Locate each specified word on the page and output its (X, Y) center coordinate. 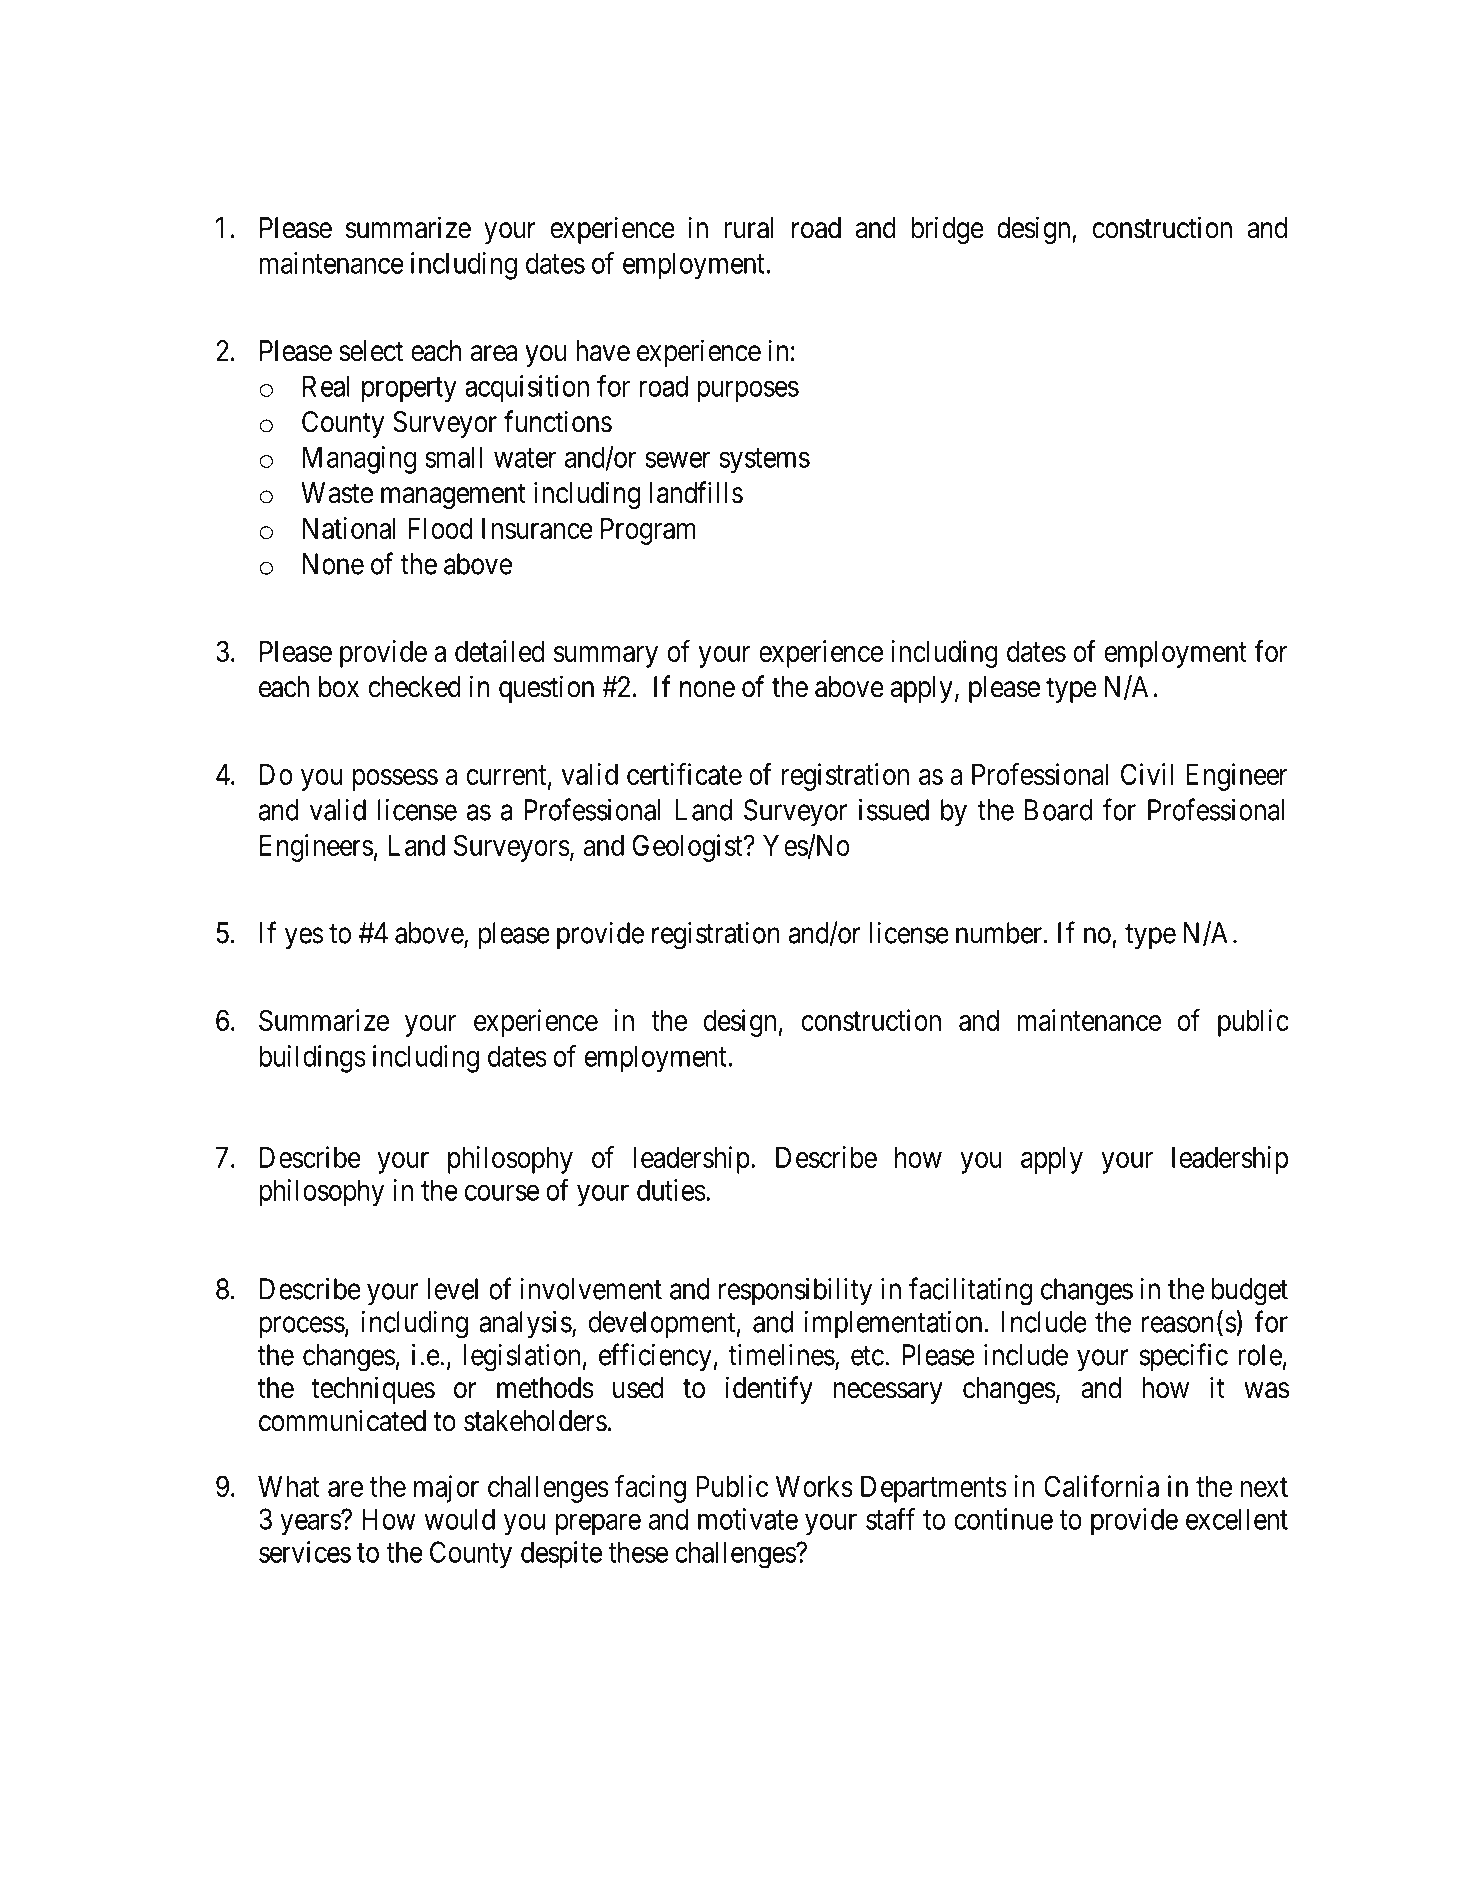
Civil (1147, 774)
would (459, 1519)
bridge (947, 230)
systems (764, 461)
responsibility (795, 1291)
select (371, 351)
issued (894, 810)
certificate (684, 774)
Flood (440, 528)
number (1000, 933)
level (452, 1289)
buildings (312, 1059)
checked (415, 687)
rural (748, 228)
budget (1250, 1291)
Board (1058, 810)
